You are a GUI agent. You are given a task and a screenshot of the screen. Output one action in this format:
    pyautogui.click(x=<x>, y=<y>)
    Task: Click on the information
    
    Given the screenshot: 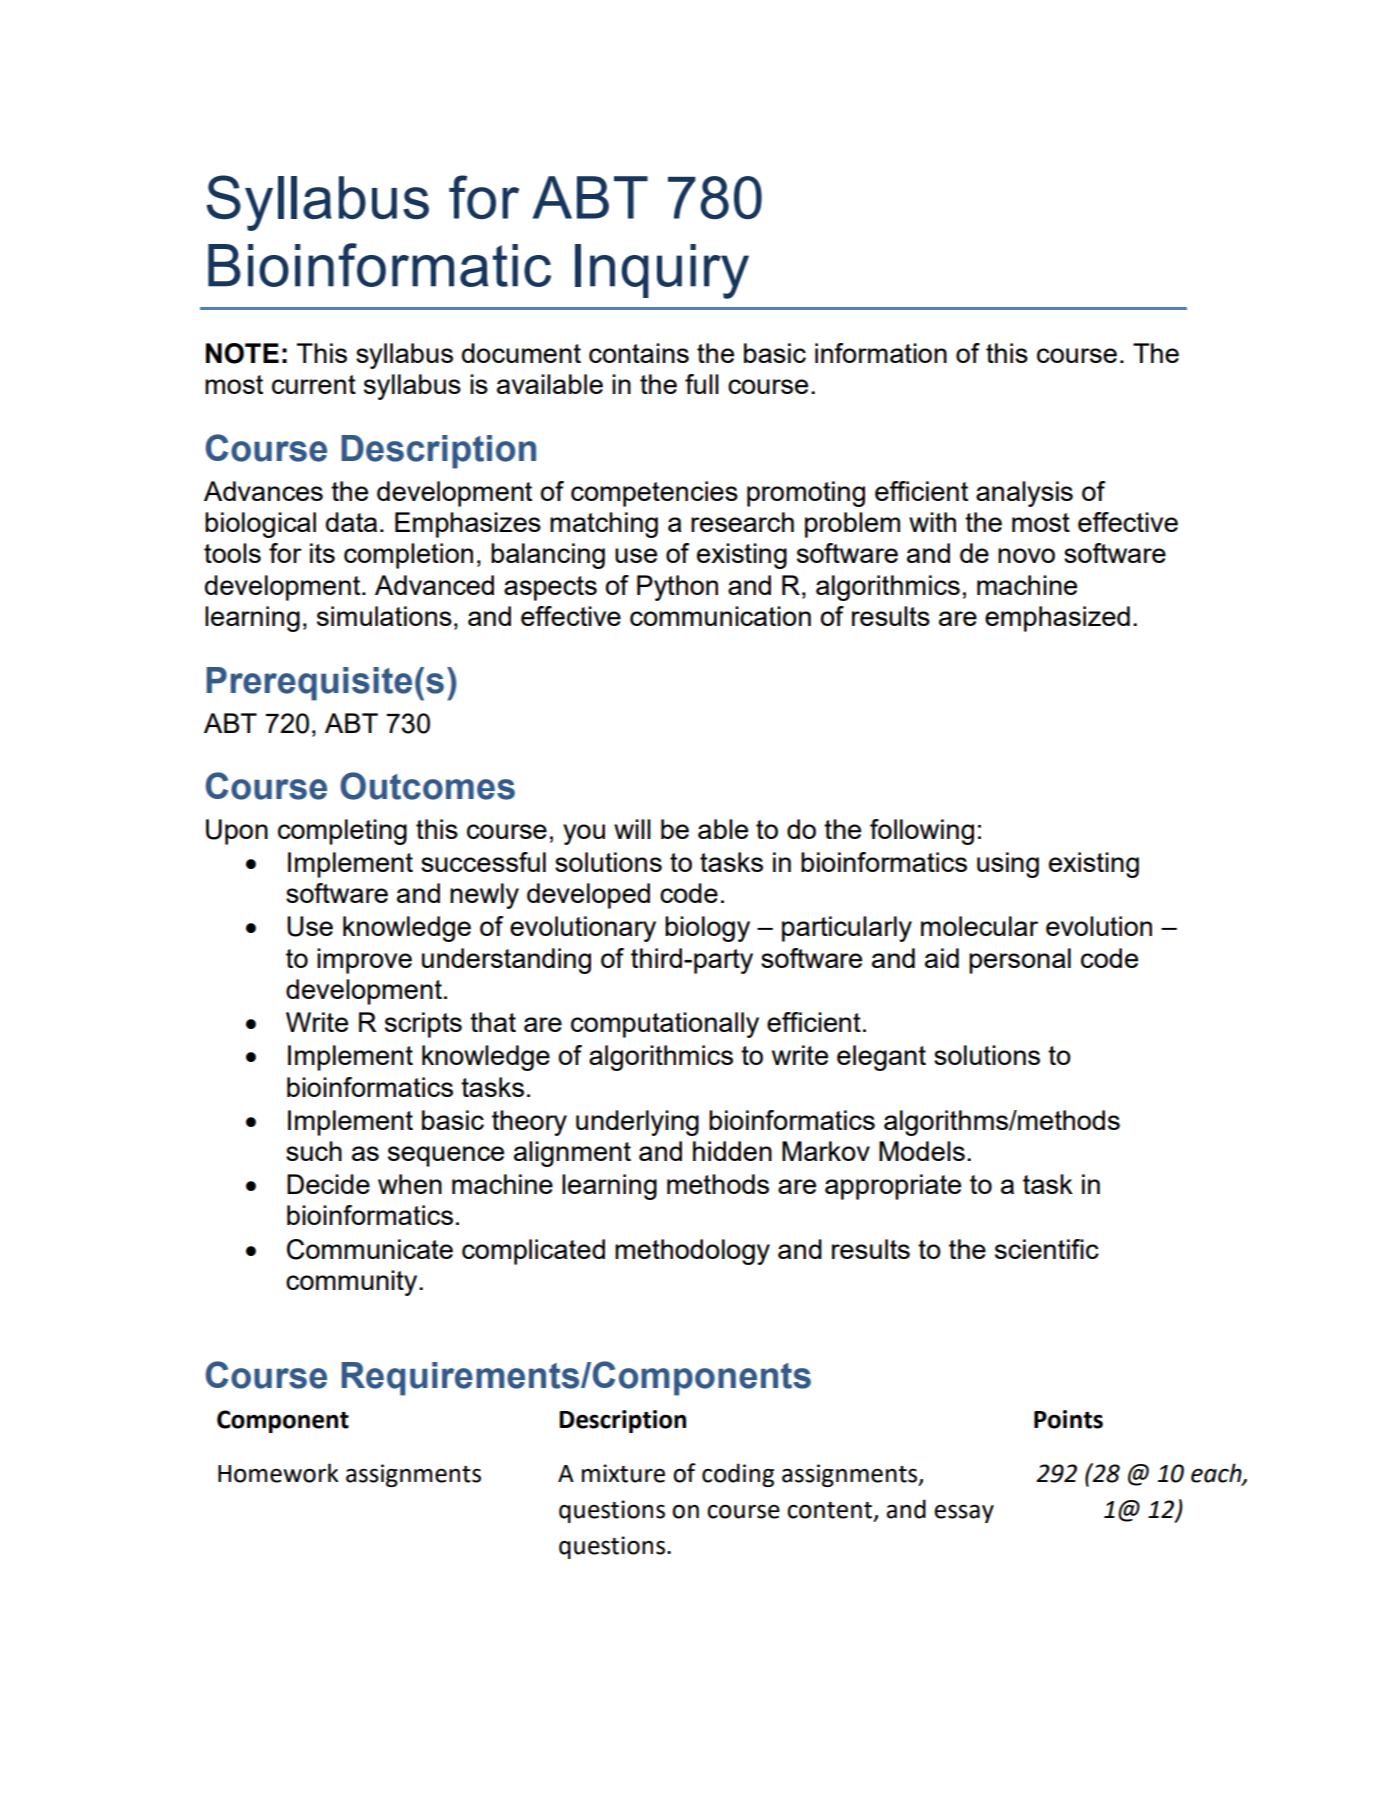 What is the action you would take?
    pyautogui.click(x=881, y=353)
